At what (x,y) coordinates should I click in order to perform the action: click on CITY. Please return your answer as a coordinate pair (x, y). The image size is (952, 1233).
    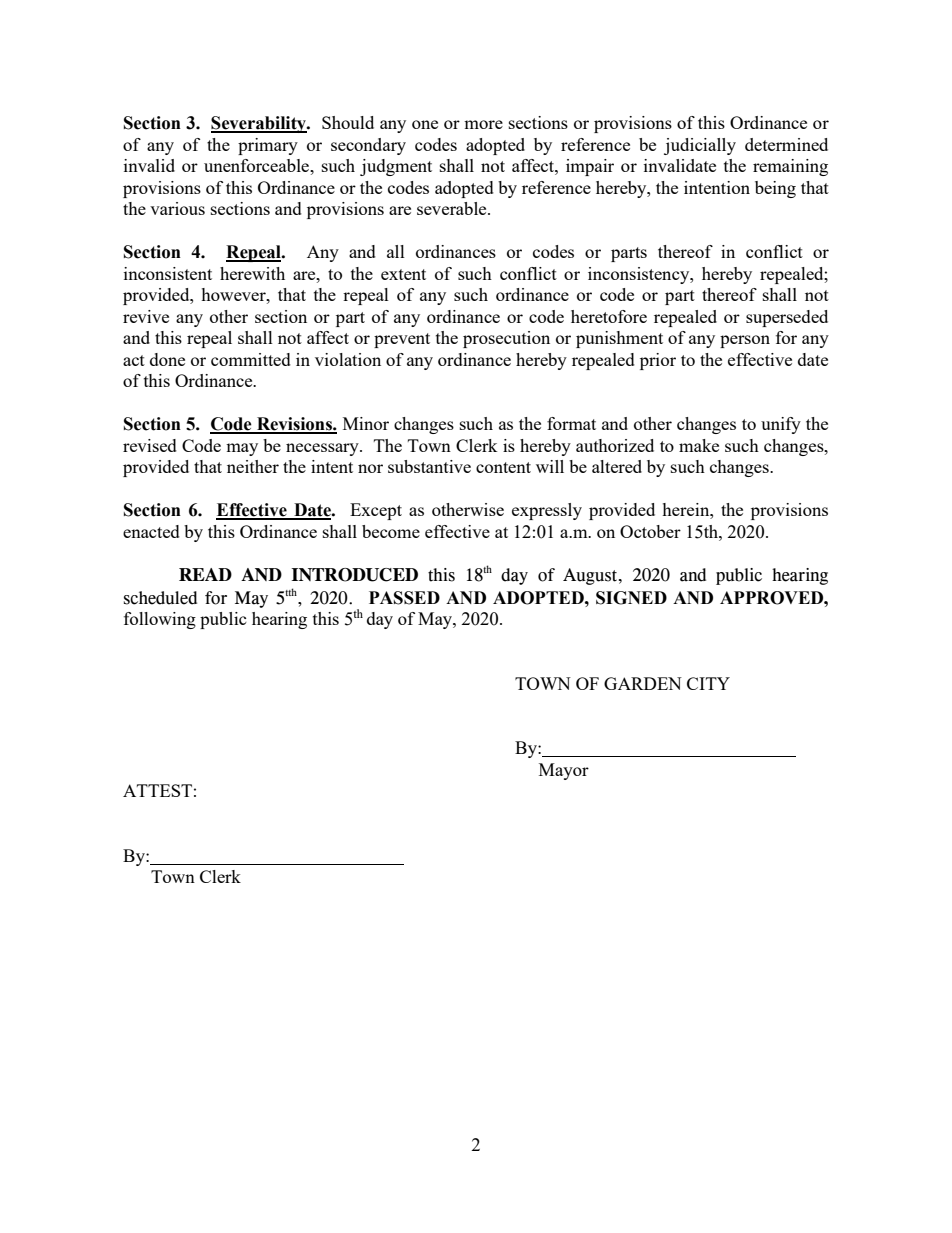
    Looking at the image, I should click on (708, 683).
